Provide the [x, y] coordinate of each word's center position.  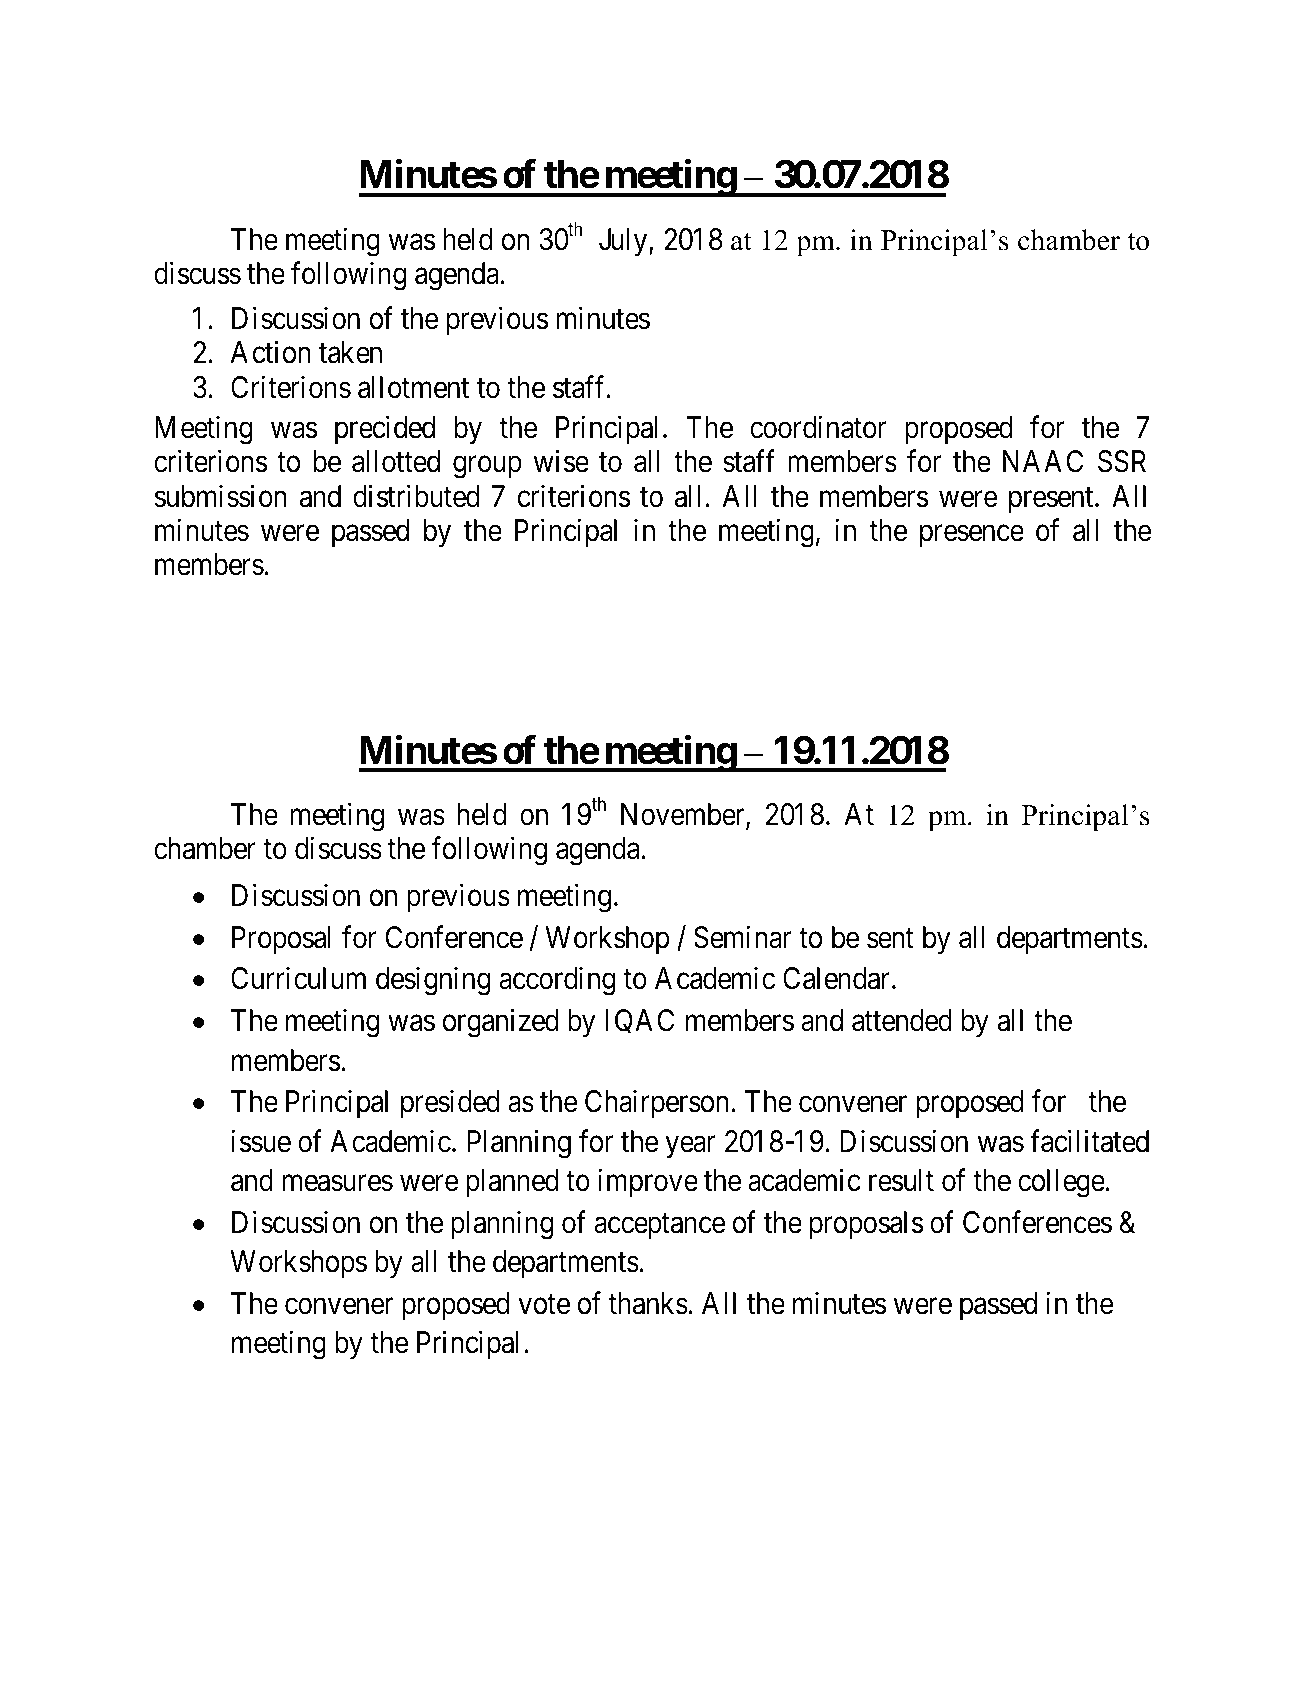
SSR [1122, 461]
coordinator [818, 427]
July [624, 242]
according [557, 981]
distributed [416, 496]
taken [350, 352]
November [684, 815]
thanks [648, 1303]
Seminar [742, 937]
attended [902, 1020]
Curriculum [298, 978]
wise [561, 461]
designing [433, 981]
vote [544, 1304]
